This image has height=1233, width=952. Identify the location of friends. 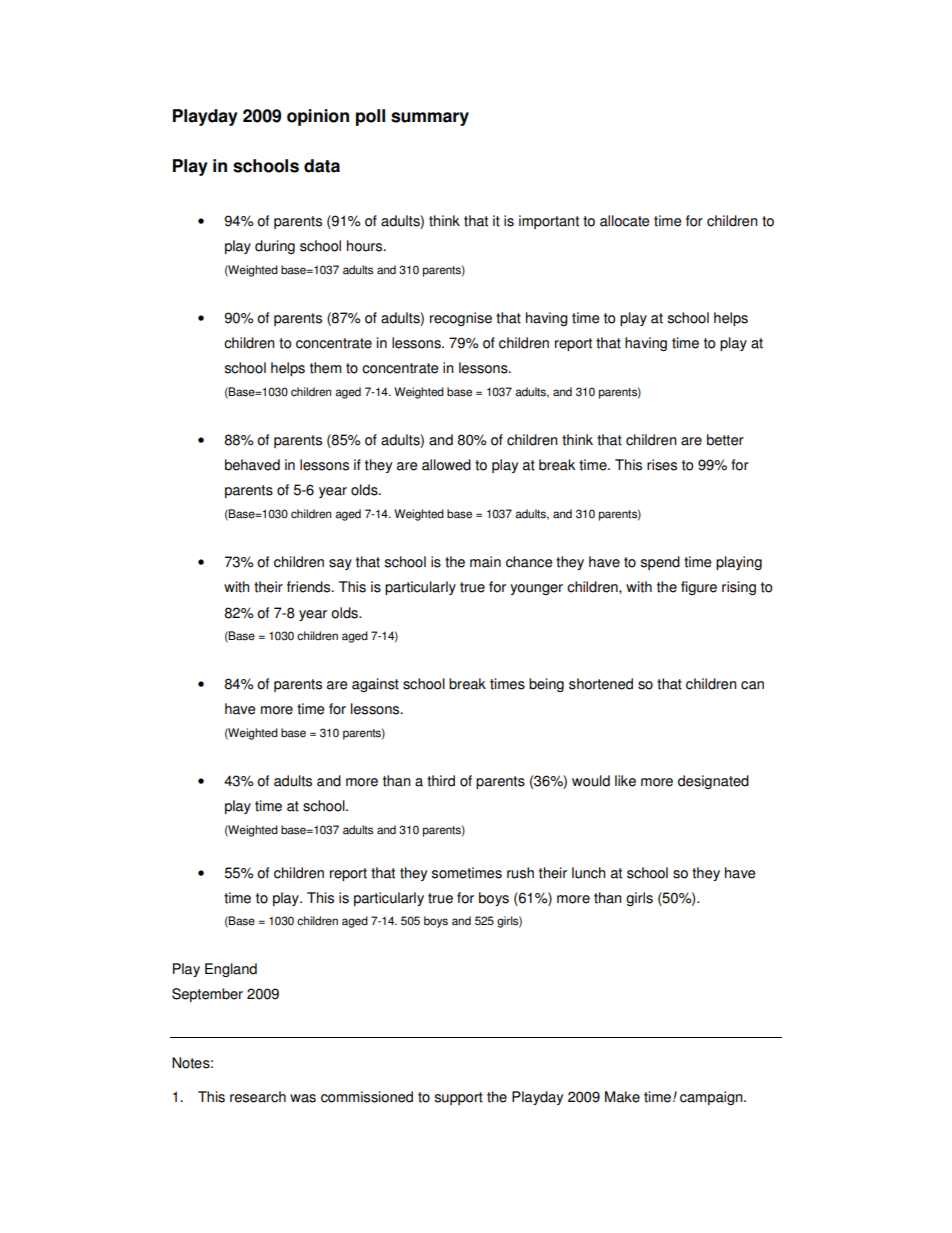
(310, 587).
